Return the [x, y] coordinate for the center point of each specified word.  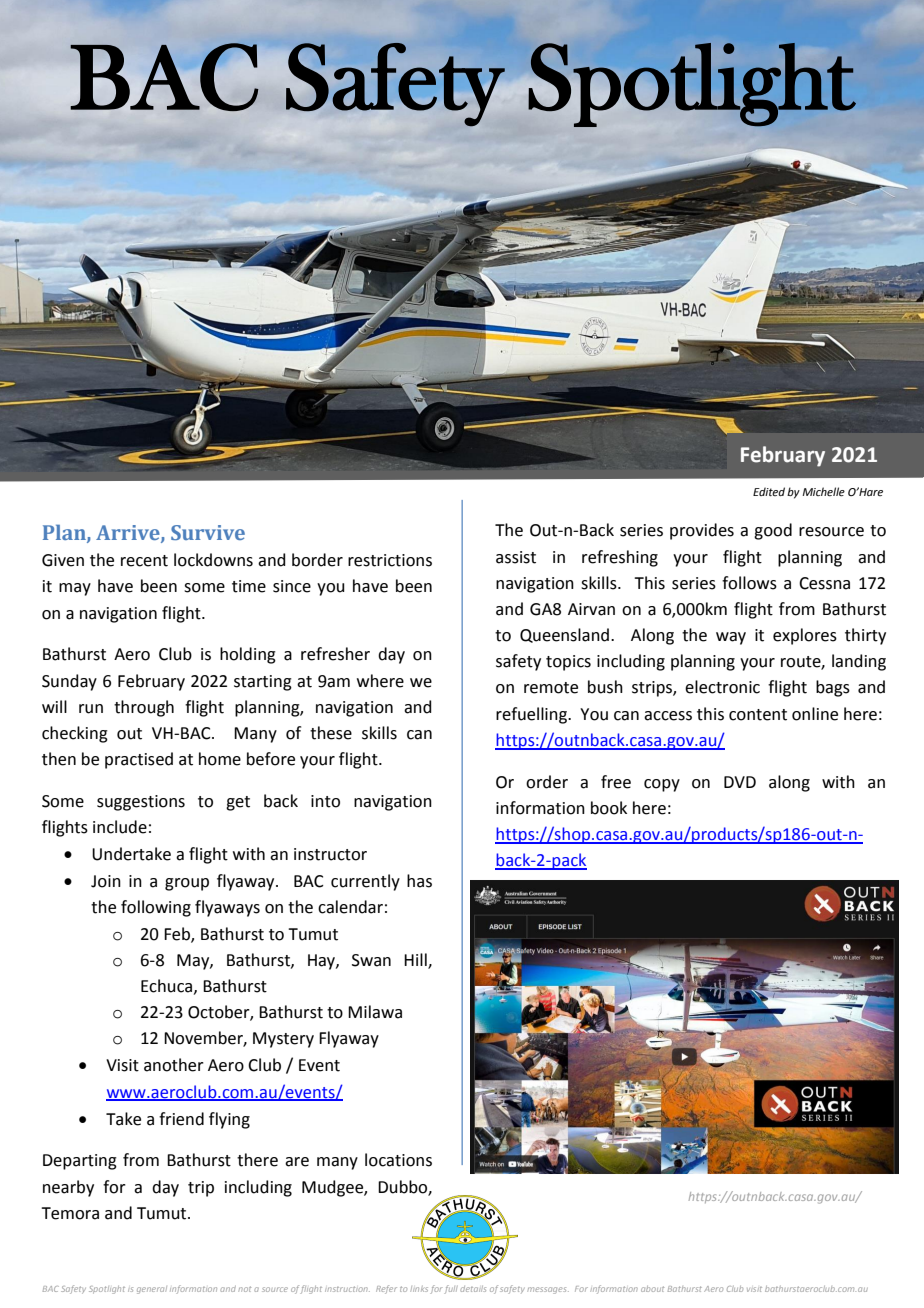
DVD [740, 782]
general [152, 1290]
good [773, 531]
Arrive [129, 533]
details [473, 1289]
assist [516, 557]
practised [139, 760]
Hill [416, 960]
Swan [371, 960]
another [174, 1065]
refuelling [533, 715]
